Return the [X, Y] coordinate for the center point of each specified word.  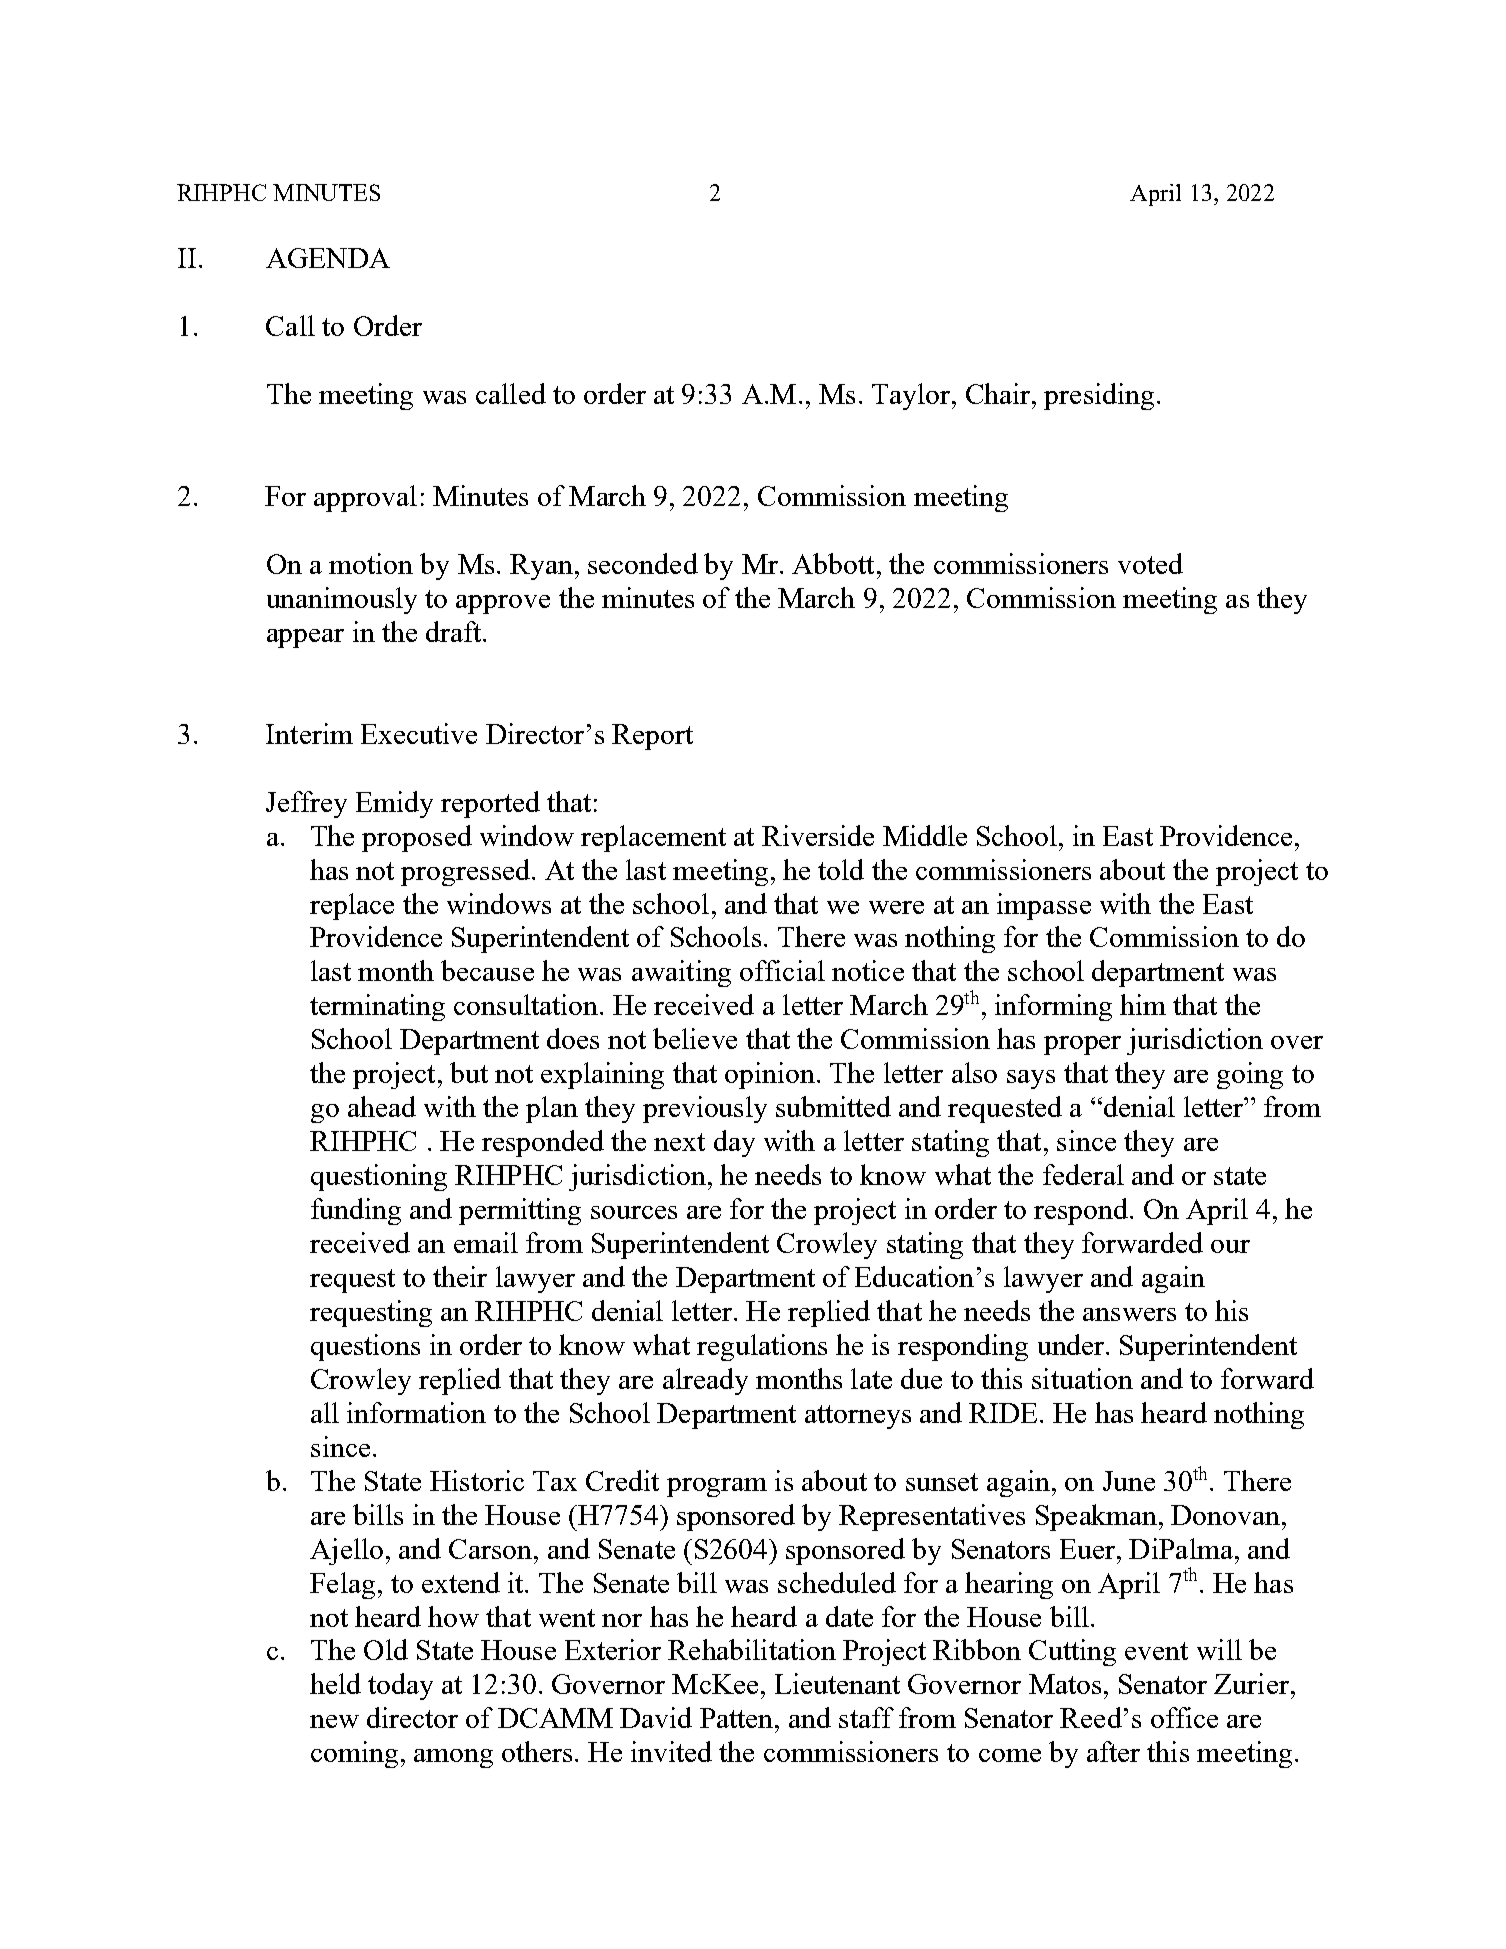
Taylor [912, 396]
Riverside [818, 835]
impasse [1044, 906]
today [400, 1686]
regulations [762, 1347]
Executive [419, 733]
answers [1129, 1314]
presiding [1099, 396]
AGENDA [328, 258]
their [460, 1276]
